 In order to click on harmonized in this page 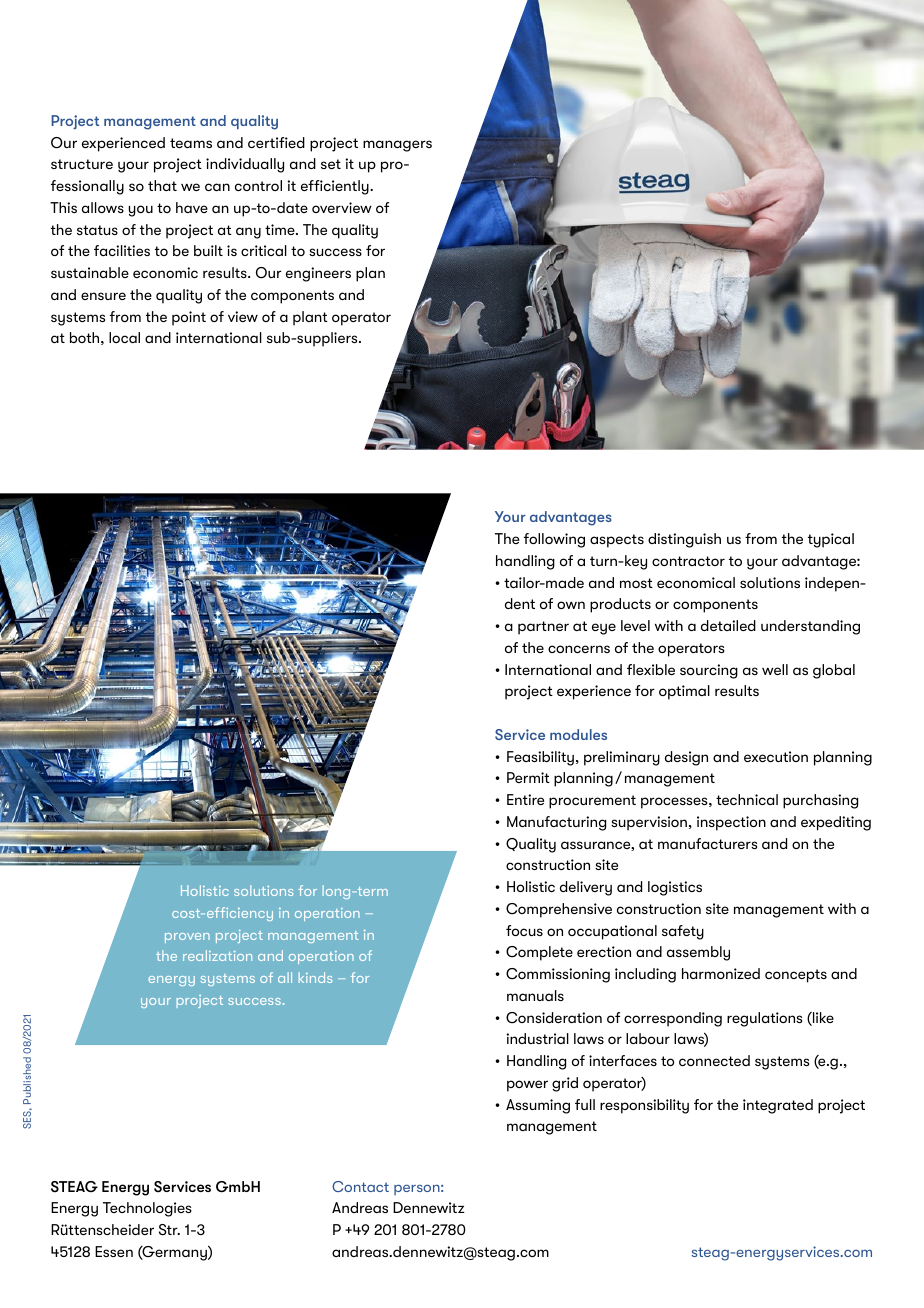, I will do `click(721, 973)`.
